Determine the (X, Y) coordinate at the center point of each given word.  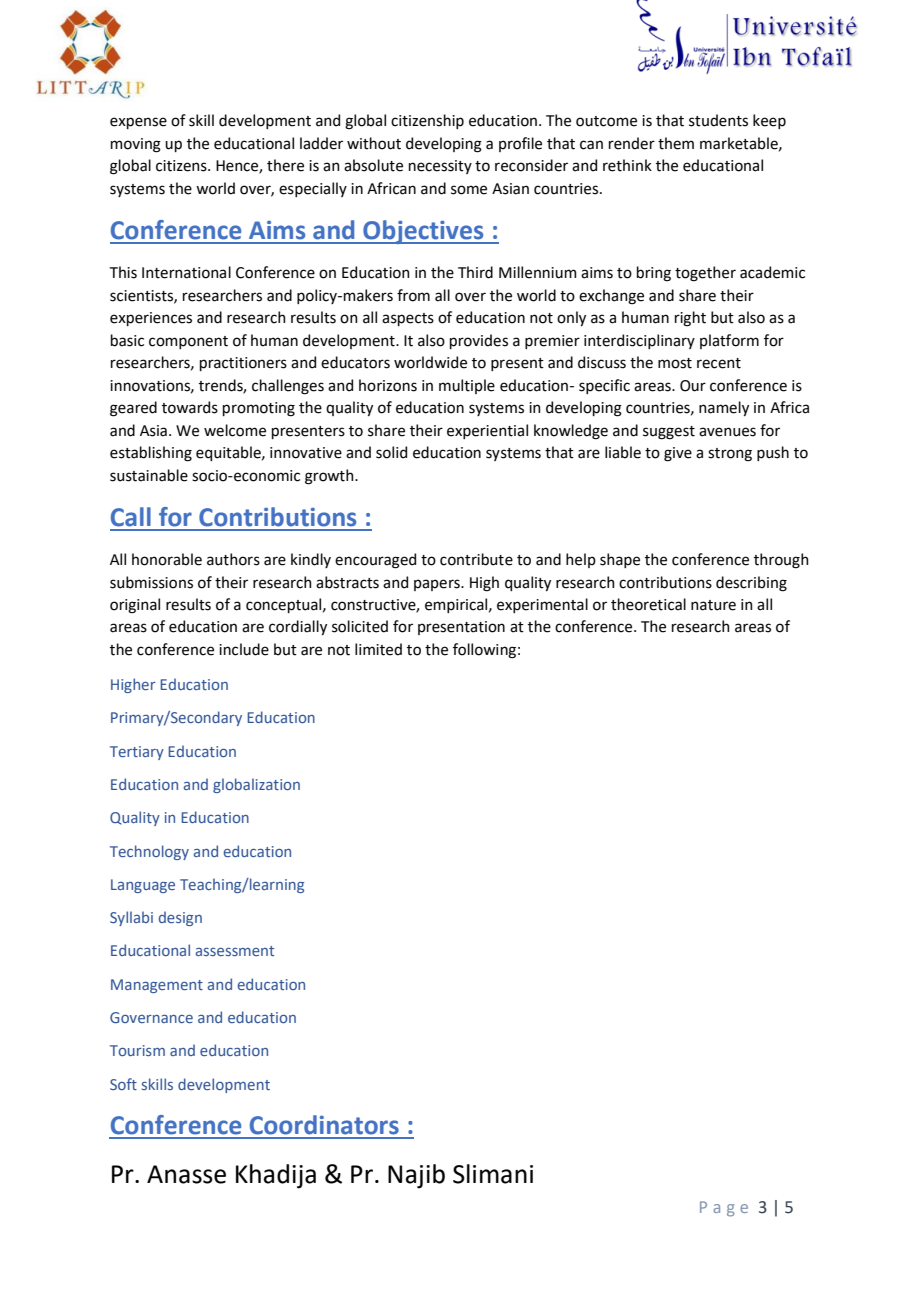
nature (713, 605)
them (676, 143)
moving (136, 145)
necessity (440, 167)
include (244, 649)
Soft (123, 1084)
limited (378, 649)
